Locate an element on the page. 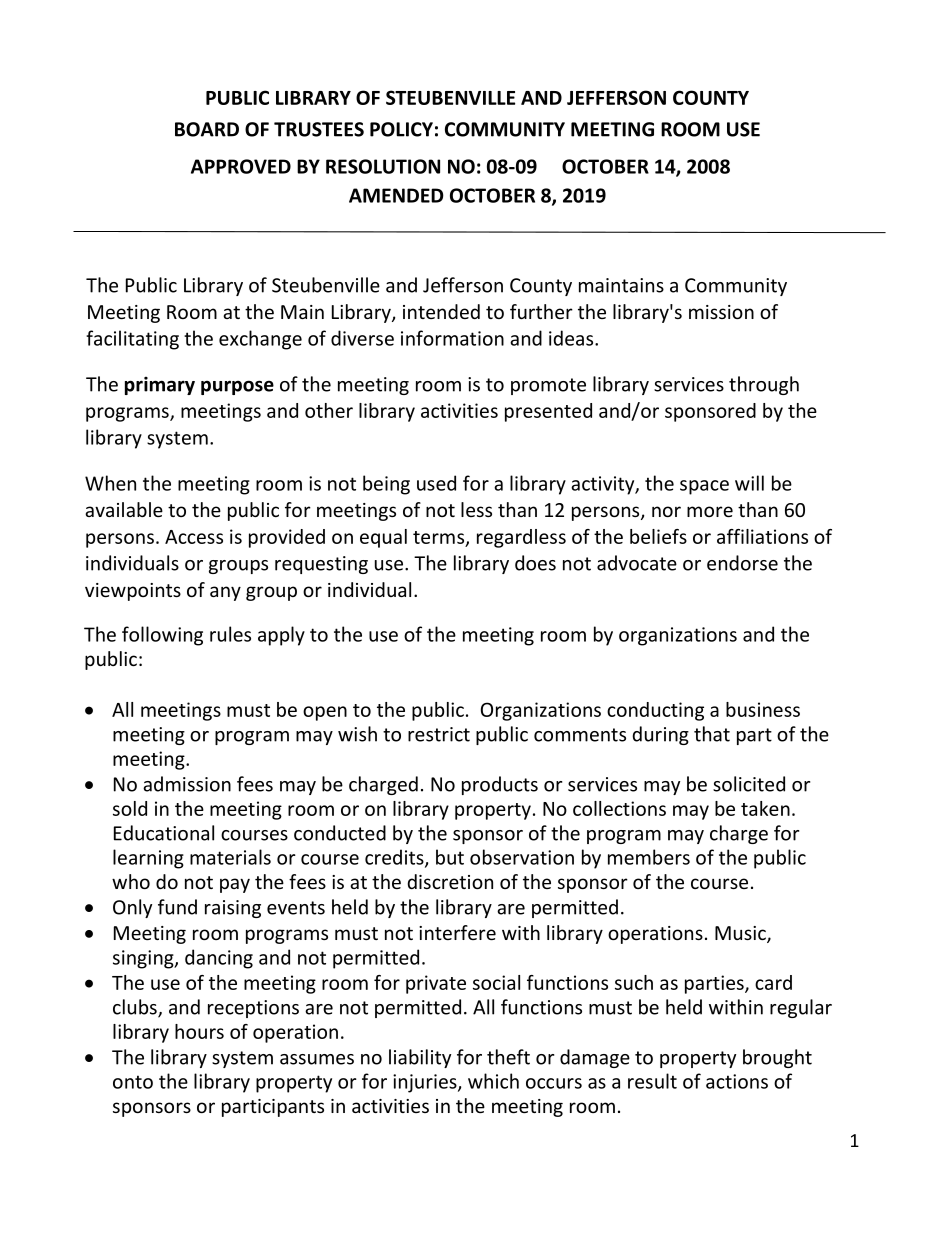 This image has width=952, height=1233. any is located at coordinates (225, 593).
